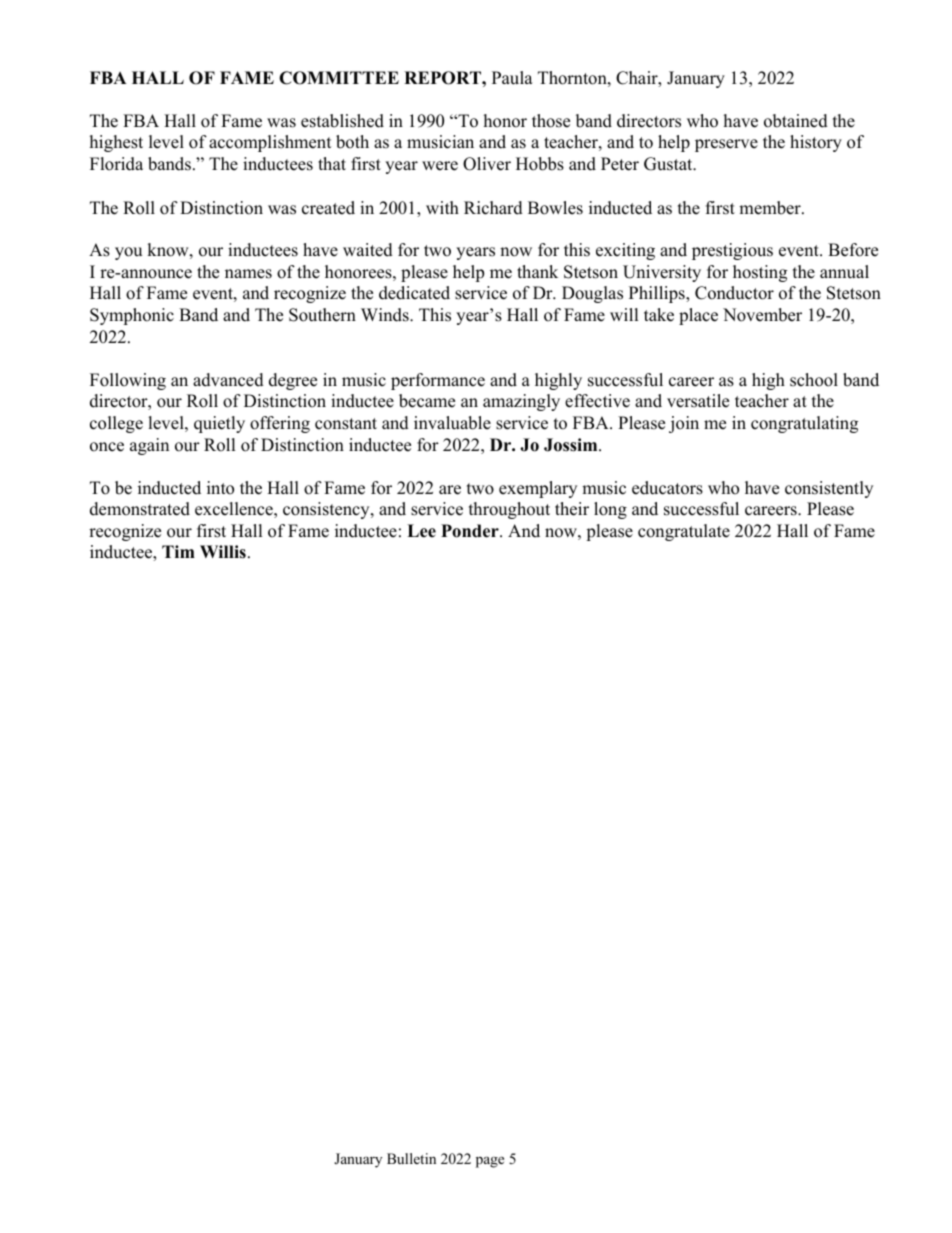 The width and height of the screenshot is (952, 1233). Describe the element at coordinates (471, 531) in the screenshot. I see `Ponder` at that location.
